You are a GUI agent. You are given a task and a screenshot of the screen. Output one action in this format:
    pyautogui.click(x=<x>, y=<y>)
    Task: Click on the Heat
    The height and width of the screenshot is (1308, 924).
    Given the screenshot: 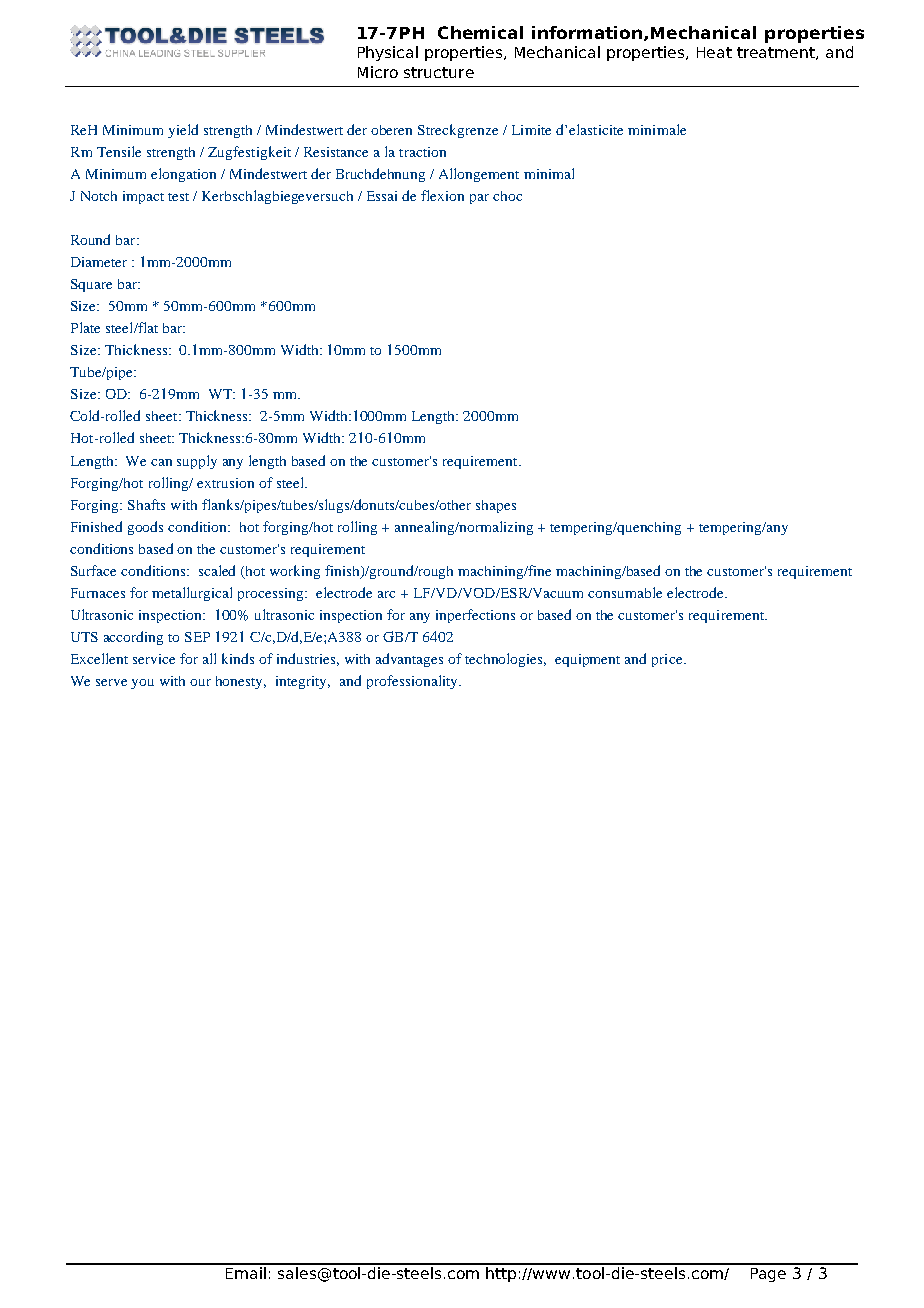 What is the action you would take?
    pyautogui.click(x=714, y=52)
